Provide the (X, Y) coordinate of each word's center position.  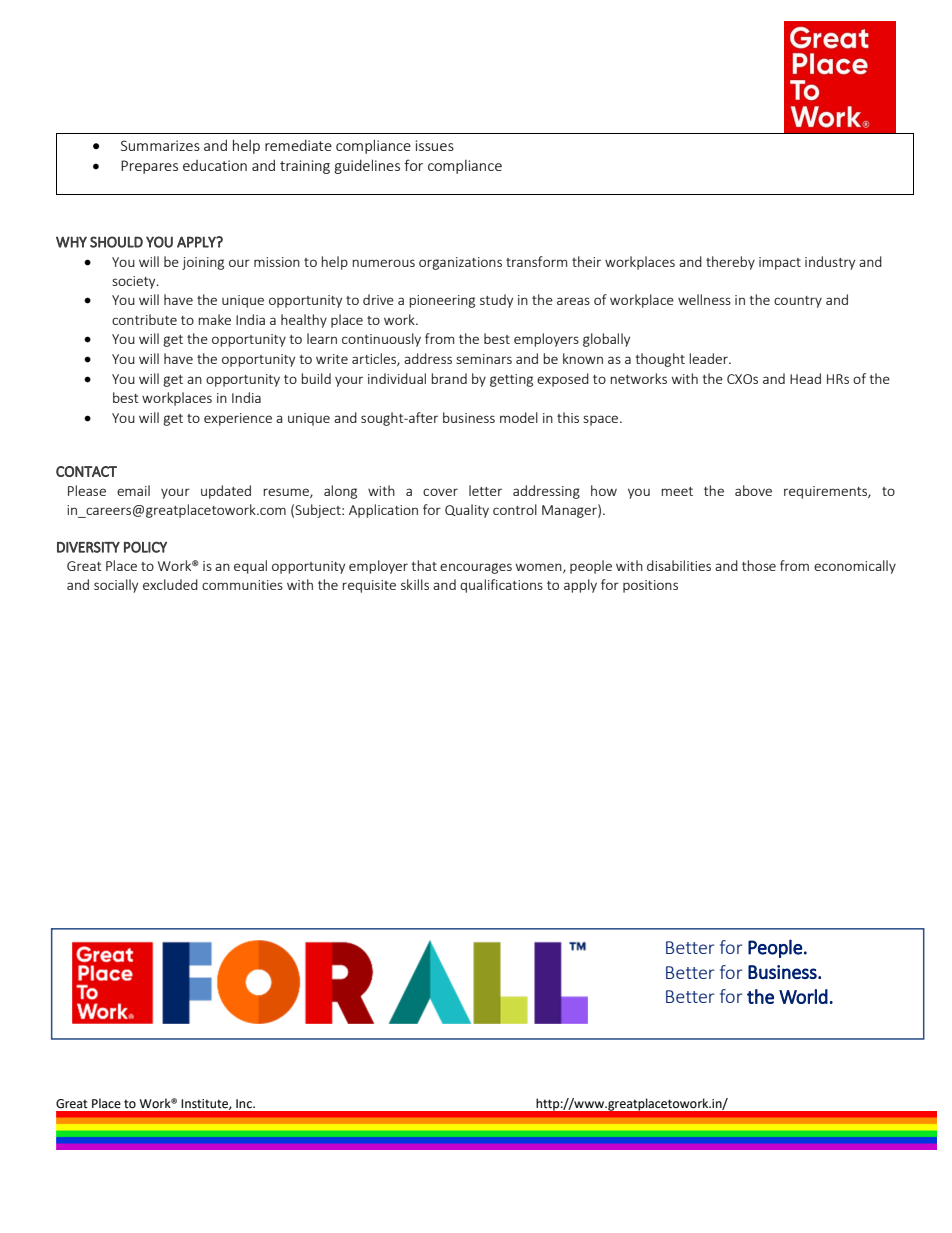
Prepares (149, 167)
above (753, 490)
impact (780, 263)
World (803, 996)
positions (650, 586)
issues (435, 145)
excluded (170, 584)
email (133, 490)
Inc (245, 1104)
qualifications (501, 586)
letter (485, 490)
